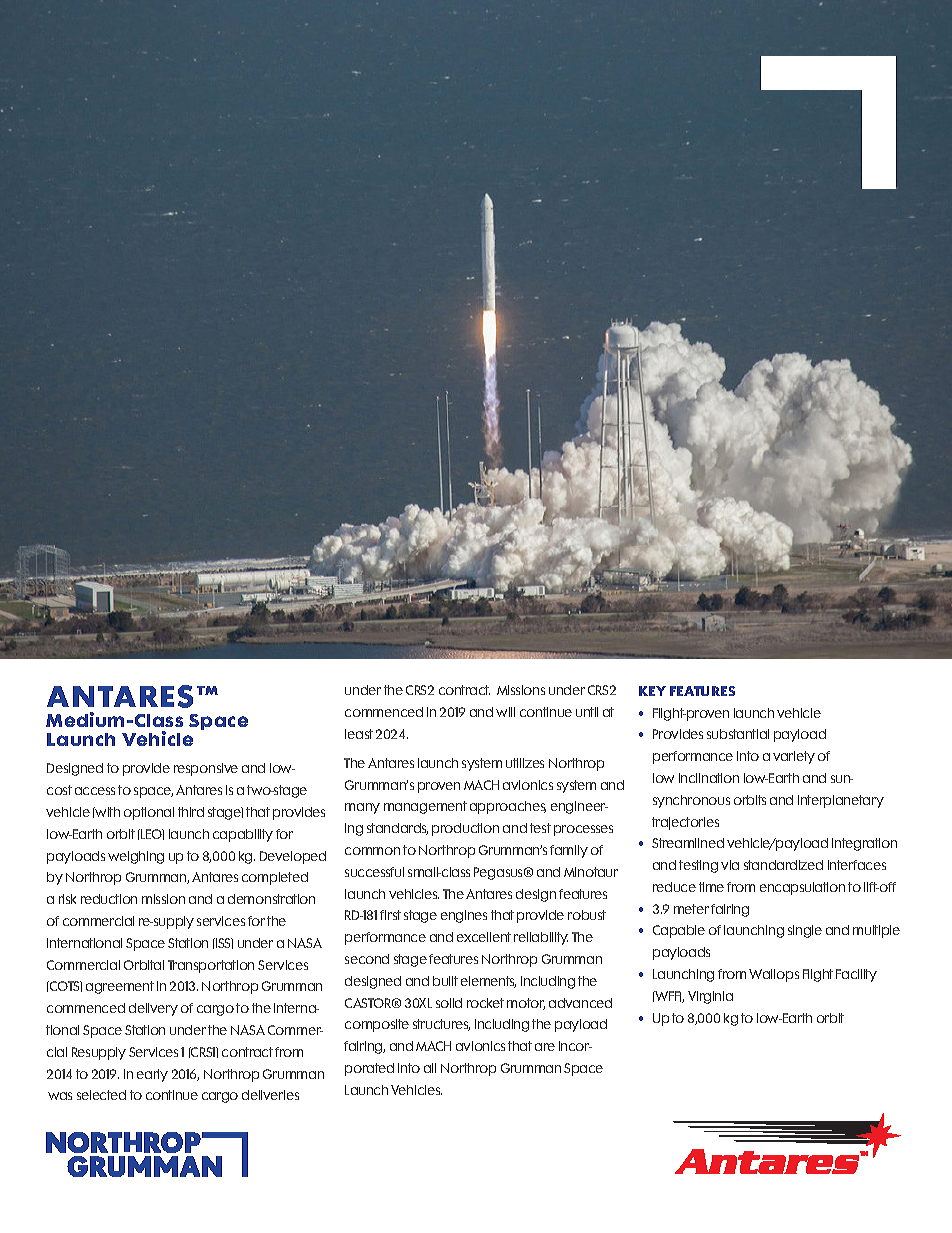 The height and width of the screenshot is (1233, 952). Describe the element at coordinates (270, 1095) in the screenshot. I see `deliveries` at that location.
